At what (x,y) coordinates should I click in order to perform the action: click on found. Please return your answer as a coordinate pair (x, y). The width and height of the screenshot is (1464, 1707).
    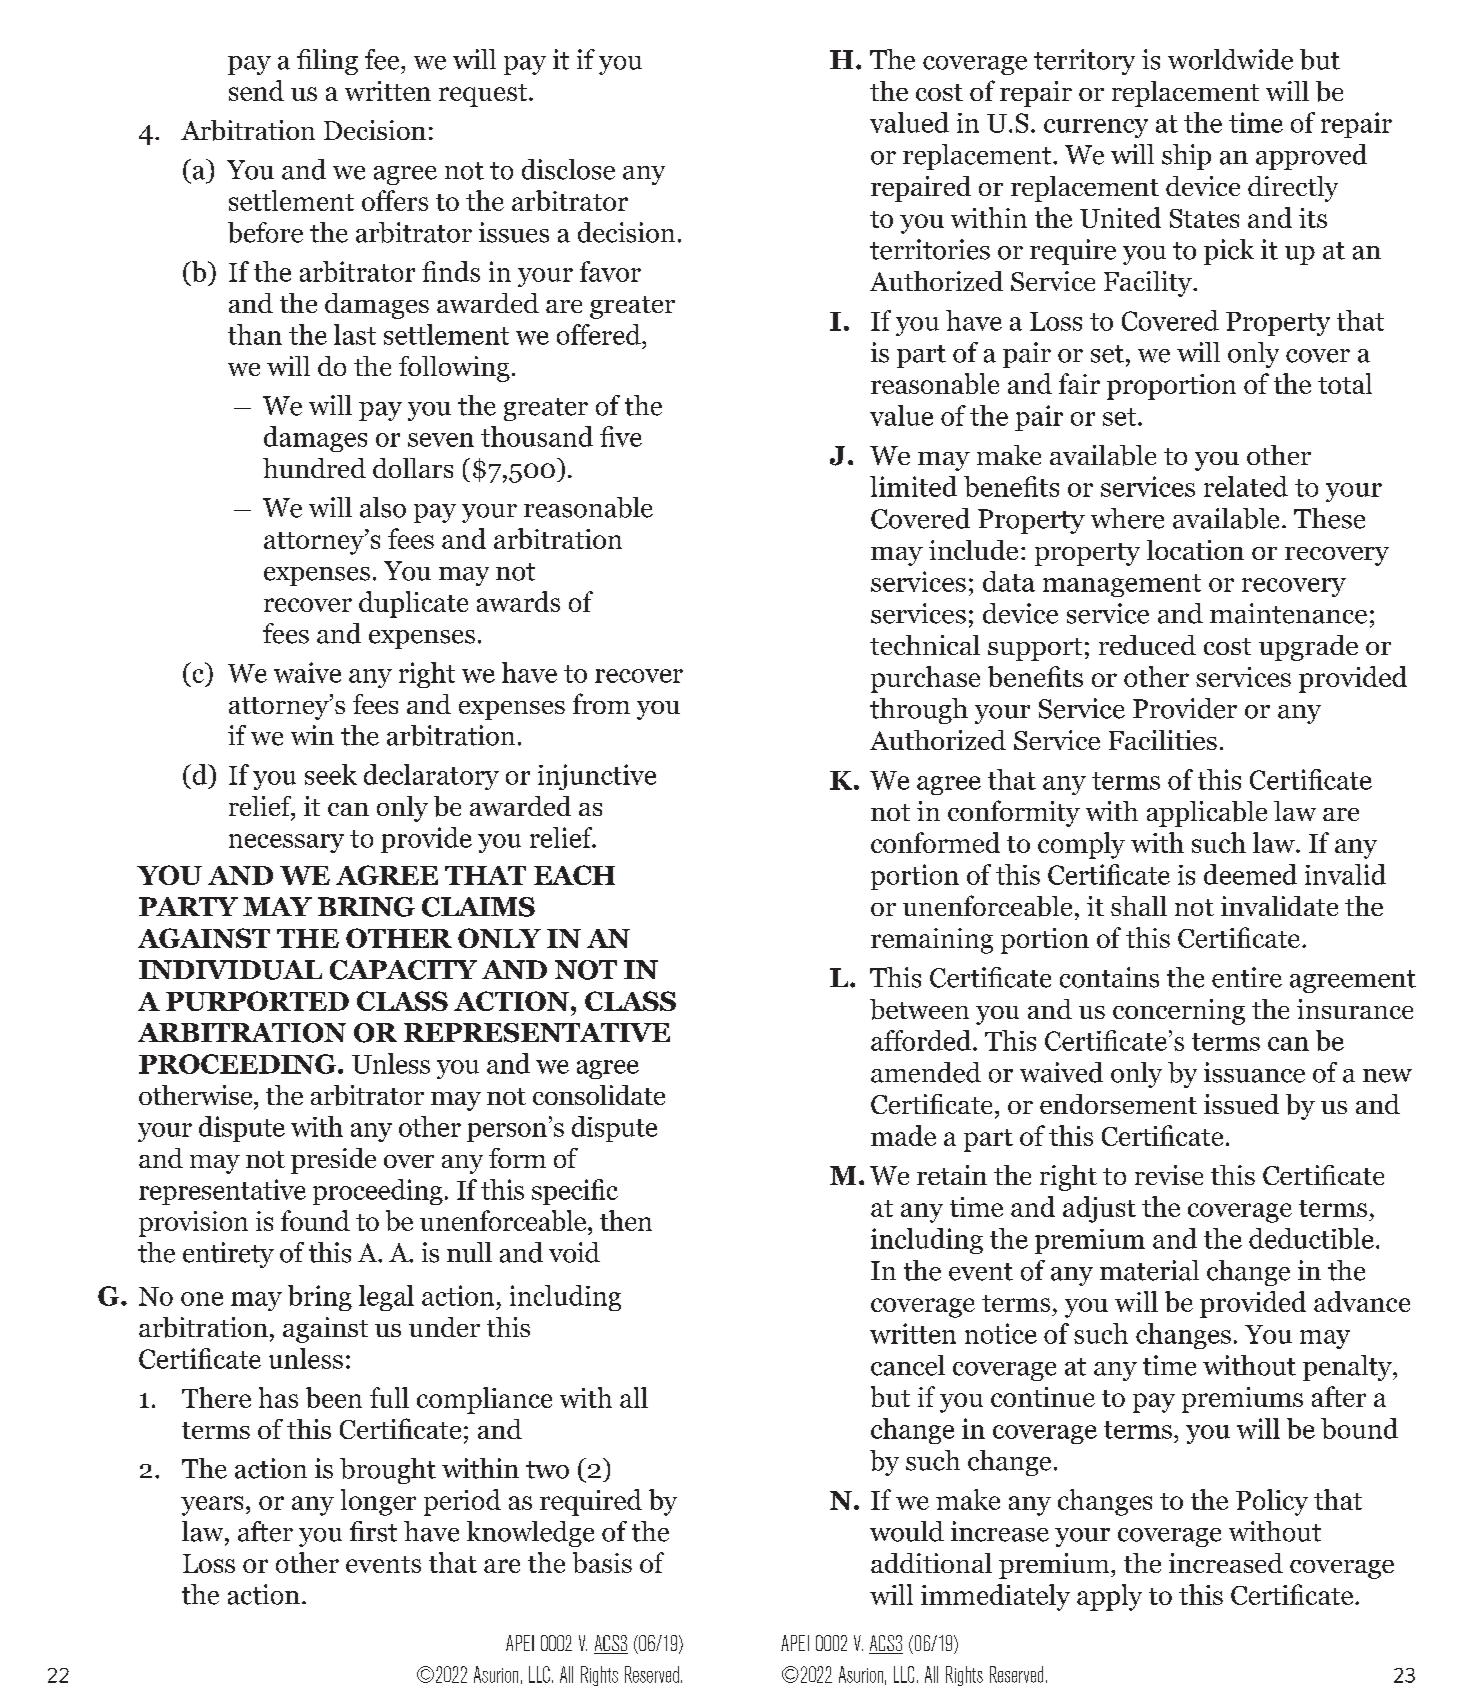
    Looking at the image, I should click on (315, 1220).
